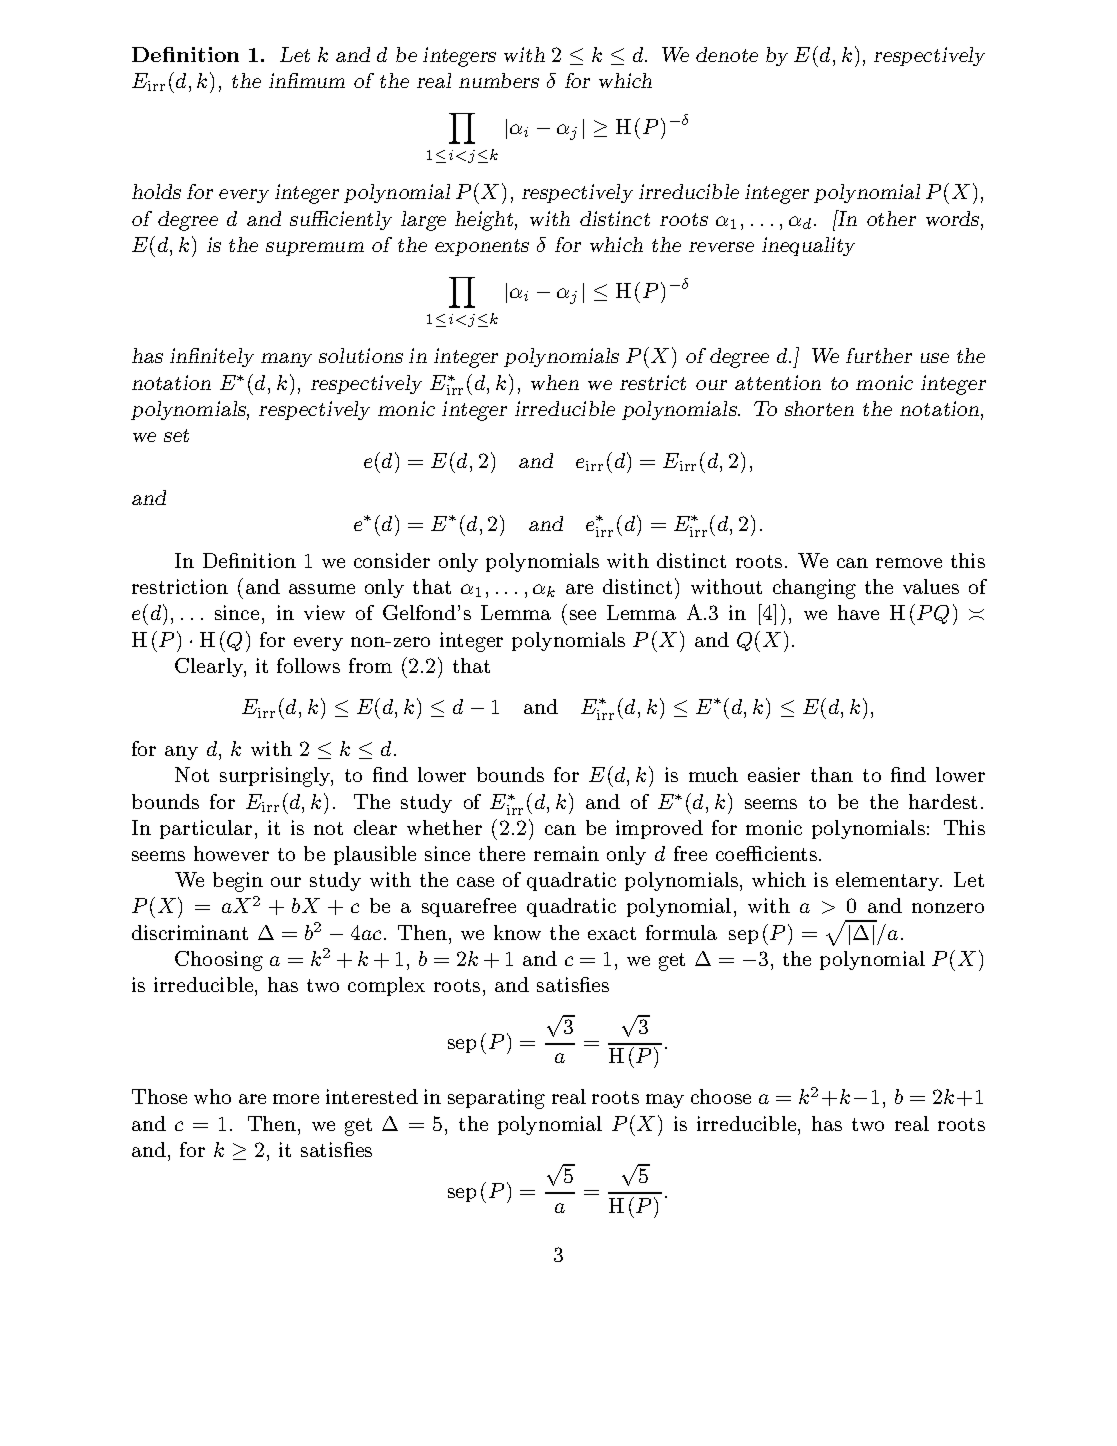 The height and width of the image is (1446, 1117). I want to click on who, so click(212, 1096).
